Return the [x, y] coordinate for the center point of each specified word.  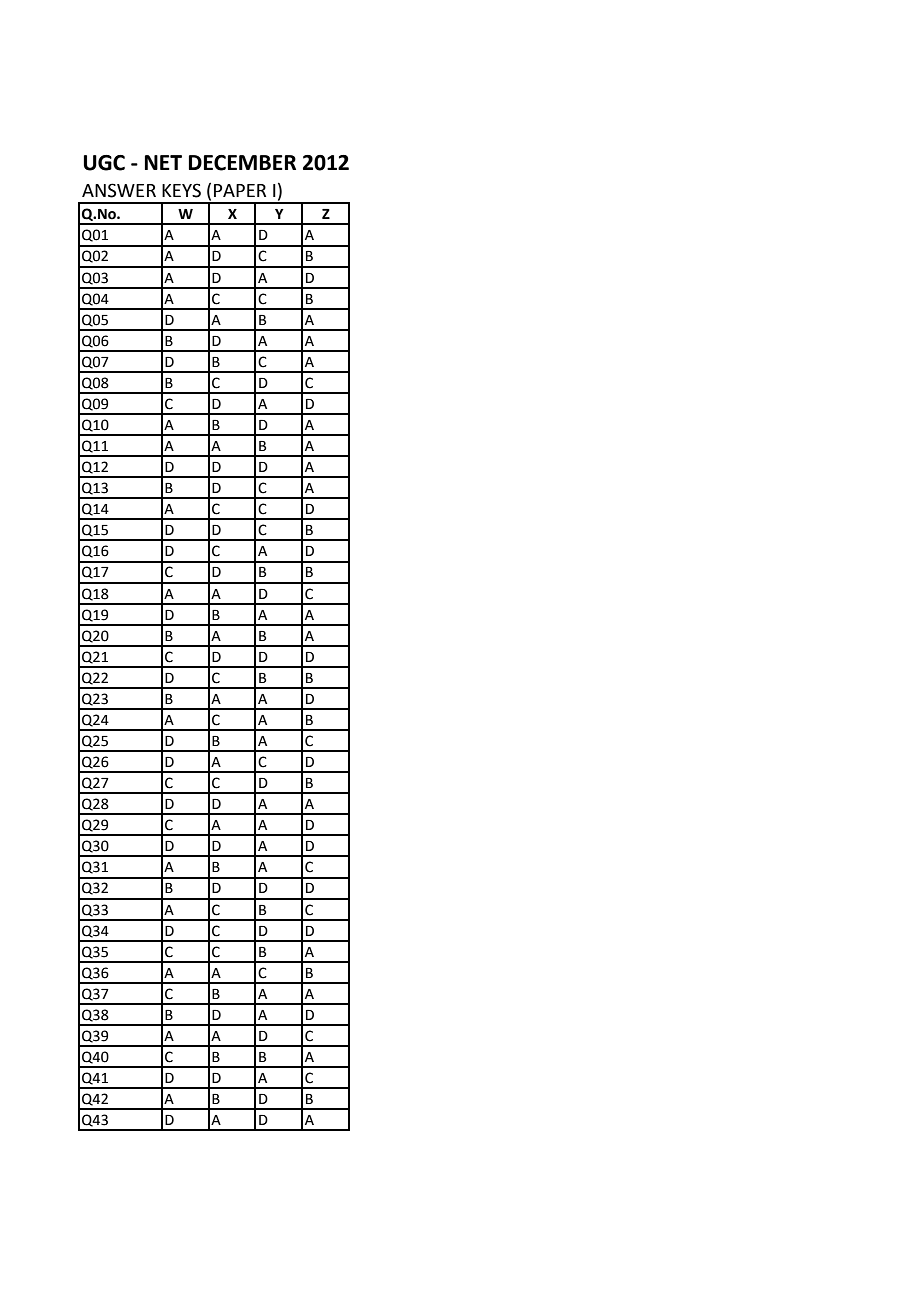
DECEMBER [242, 163]
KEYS [181, 190]
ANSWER [119, 190]
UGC [104, 163]
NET [163, 162]
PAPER [240, 190]
